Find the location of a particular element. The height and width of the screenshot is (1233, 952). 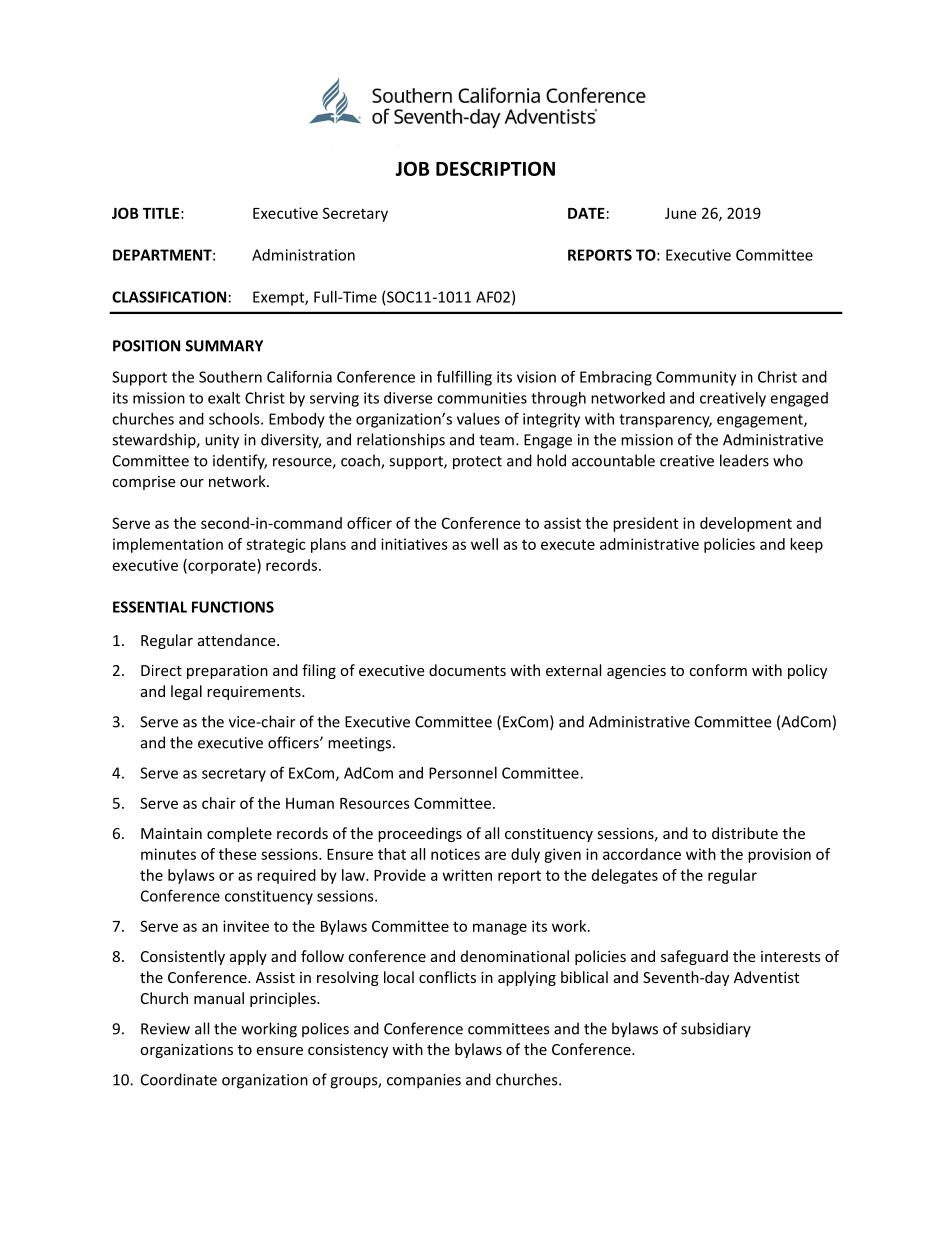

Coordinate is located at coordinates (179, 1079).
